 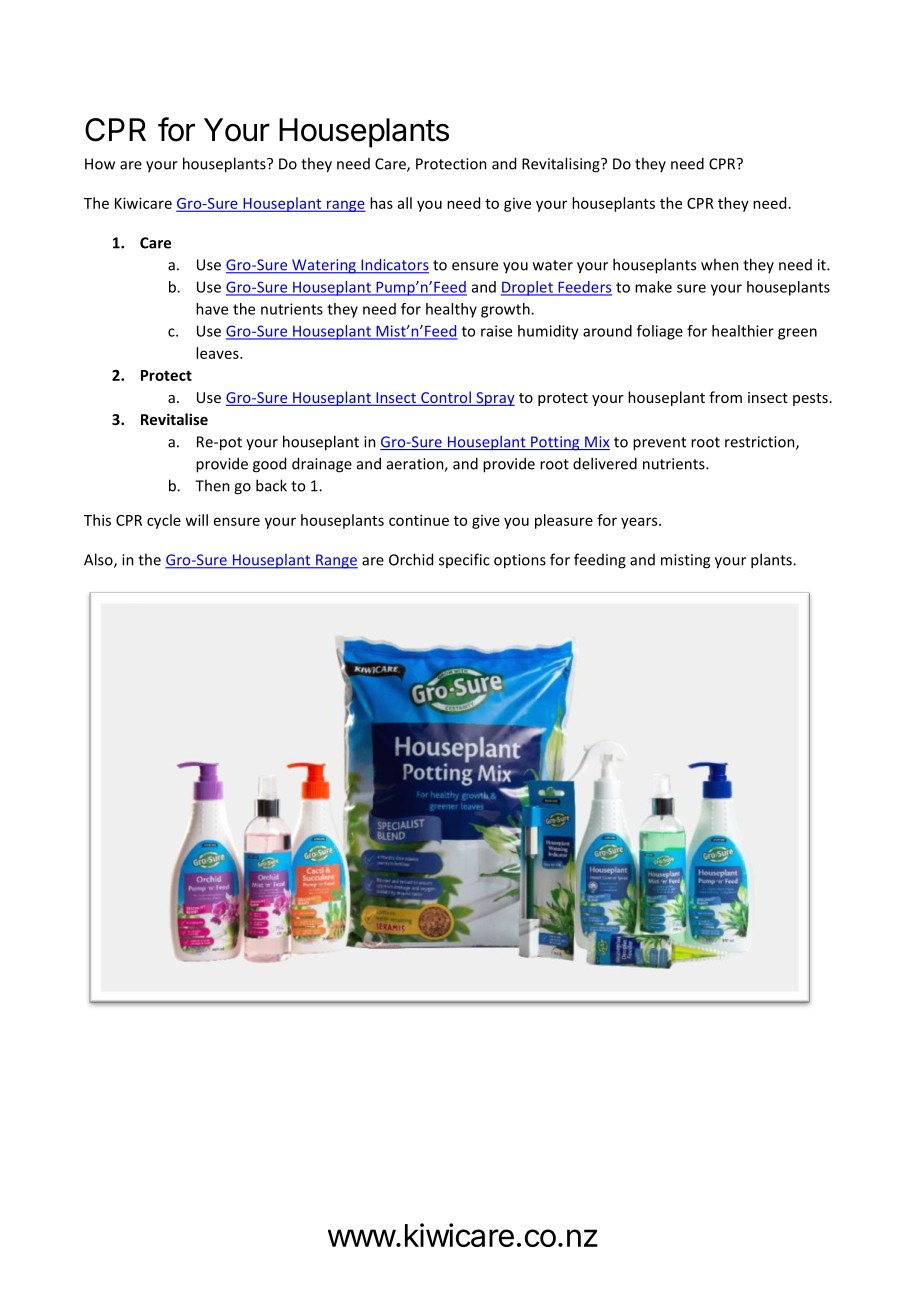 I want to click on raise, so click(x=496, y=331).
